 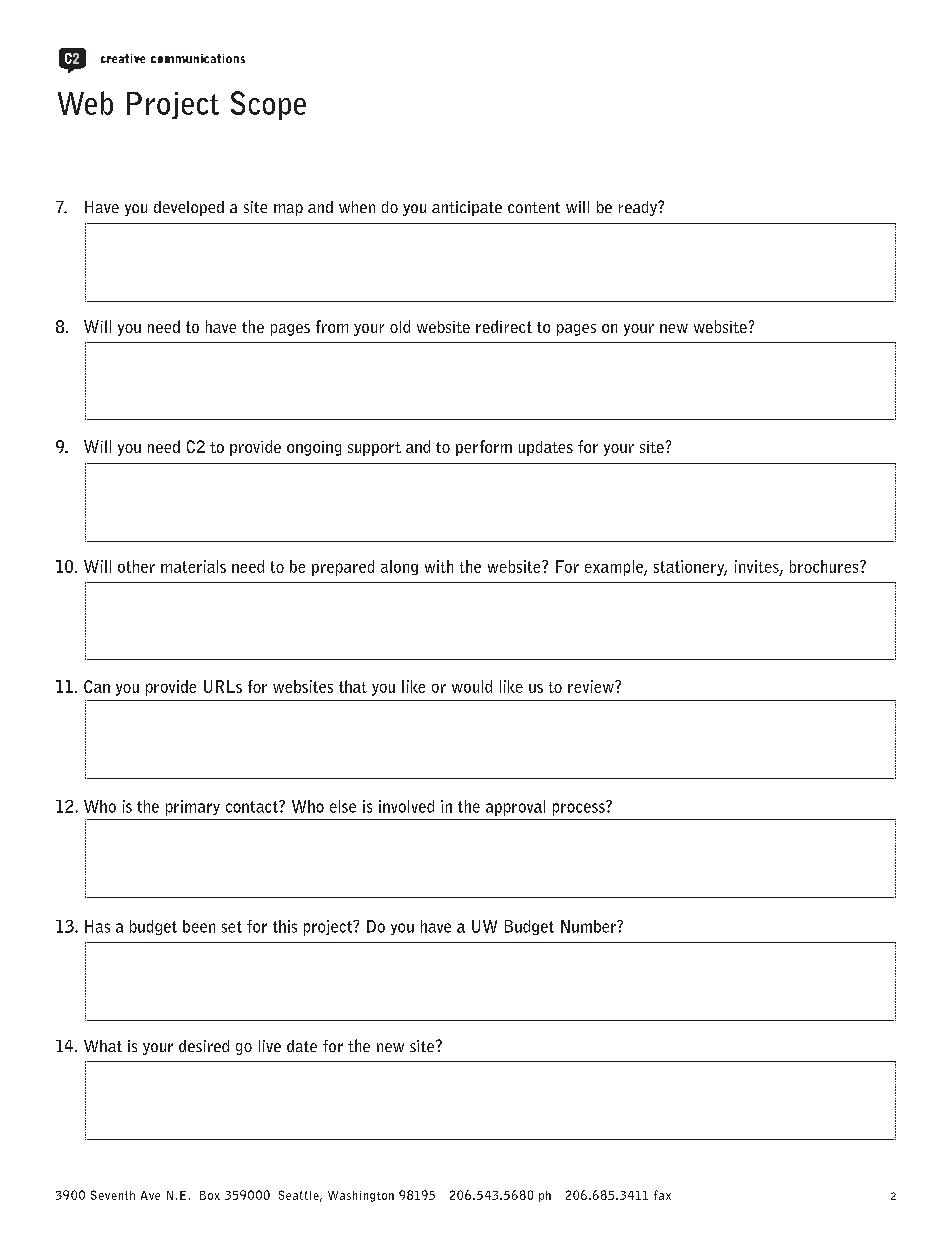 I want to click on Box, so click(x=210, y=1195).
